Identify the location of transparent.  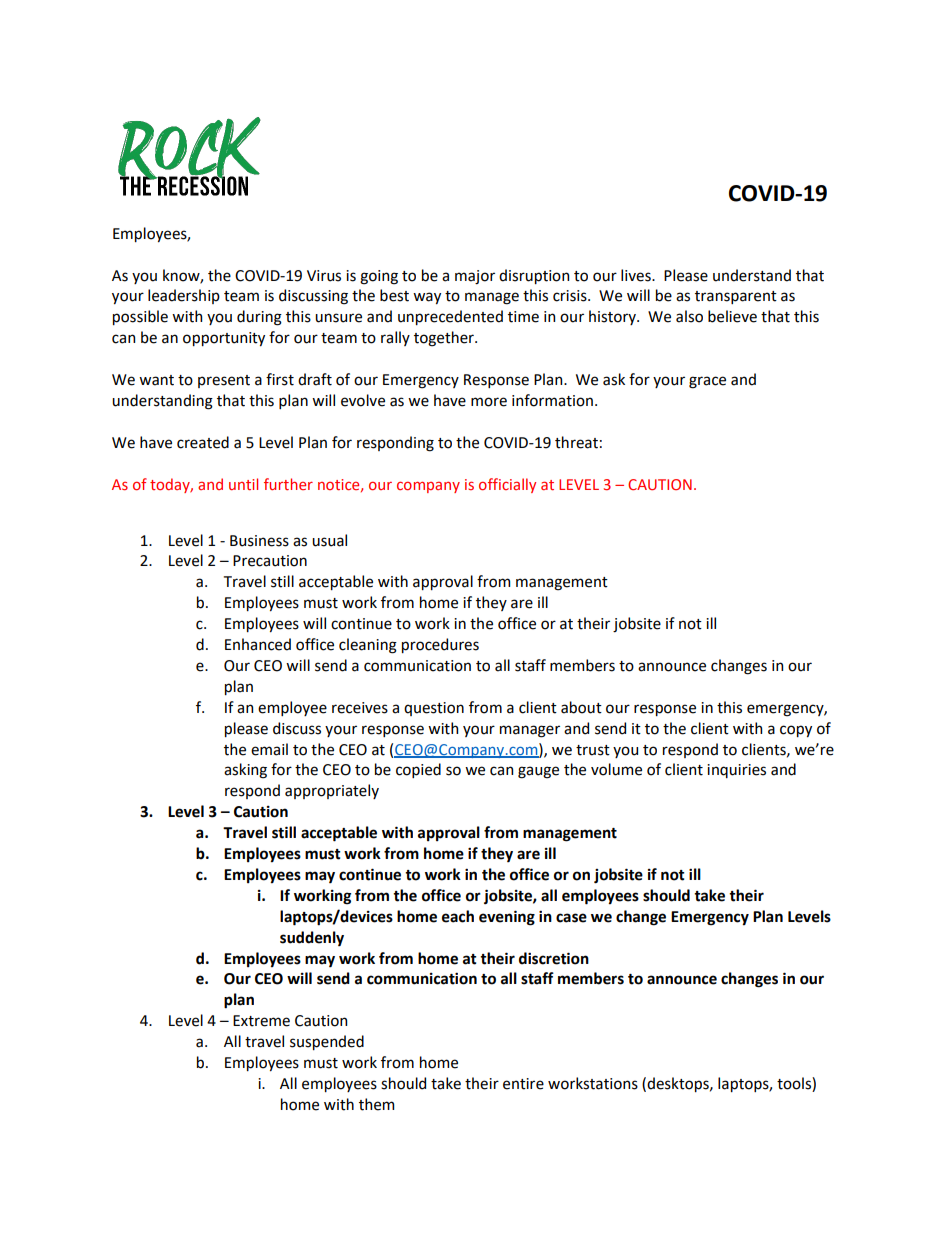
(736, 297).
